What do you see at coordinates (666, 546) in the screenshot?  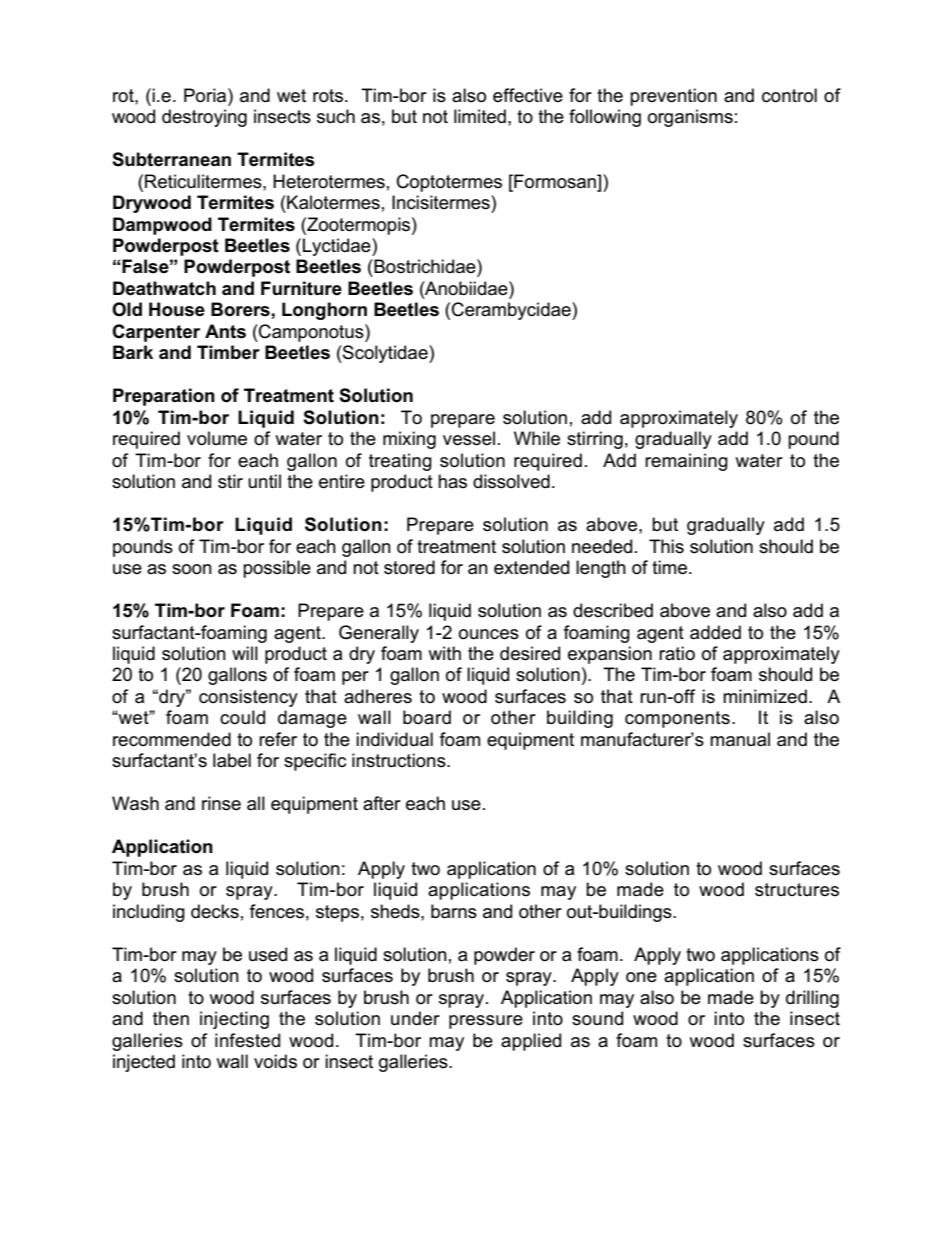 I see `This` at bounding box center [666, 546].
